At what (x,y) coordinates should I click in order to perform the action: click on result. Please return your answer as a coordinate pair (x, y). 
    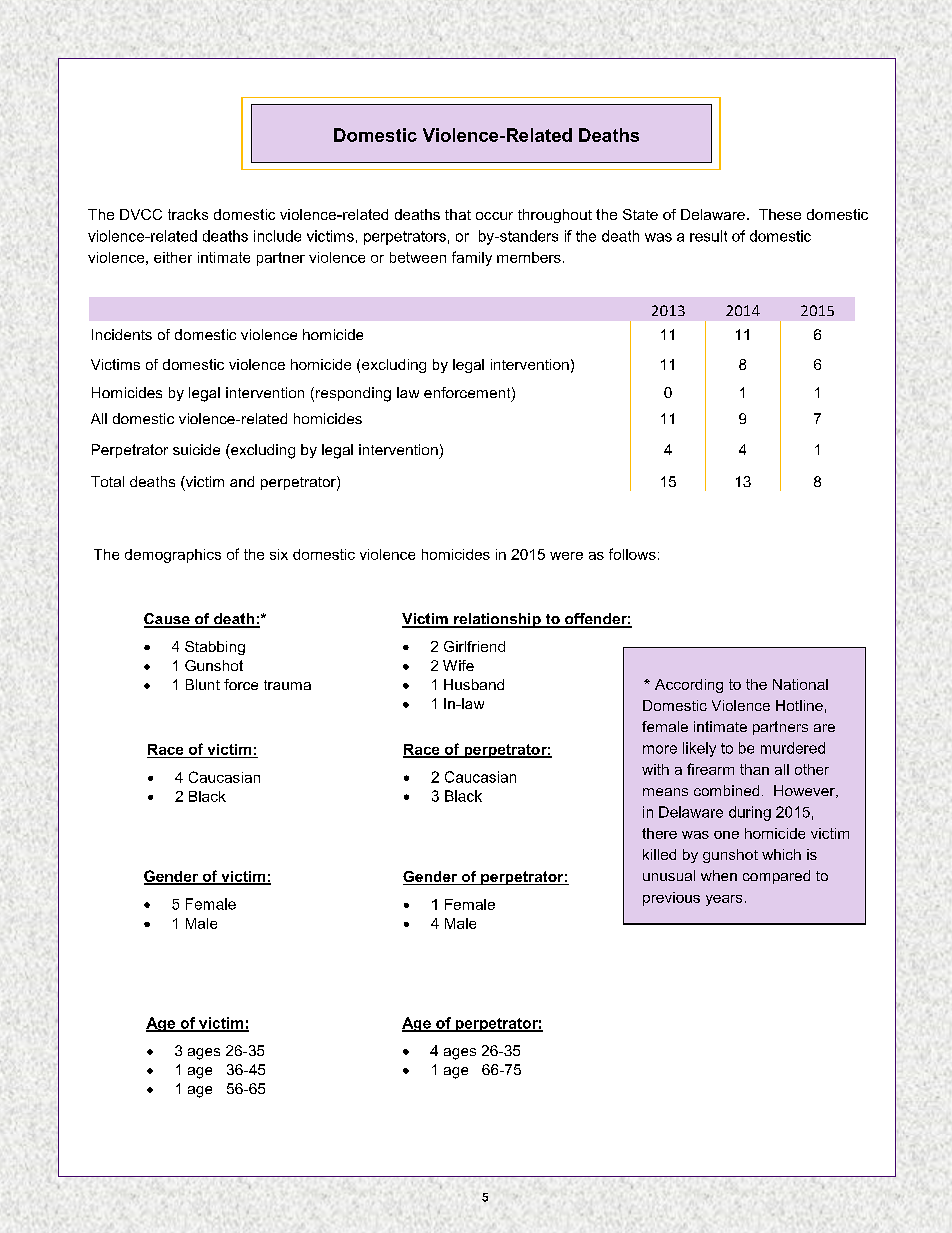
    Looking at the image, I should click on (708, 236).
